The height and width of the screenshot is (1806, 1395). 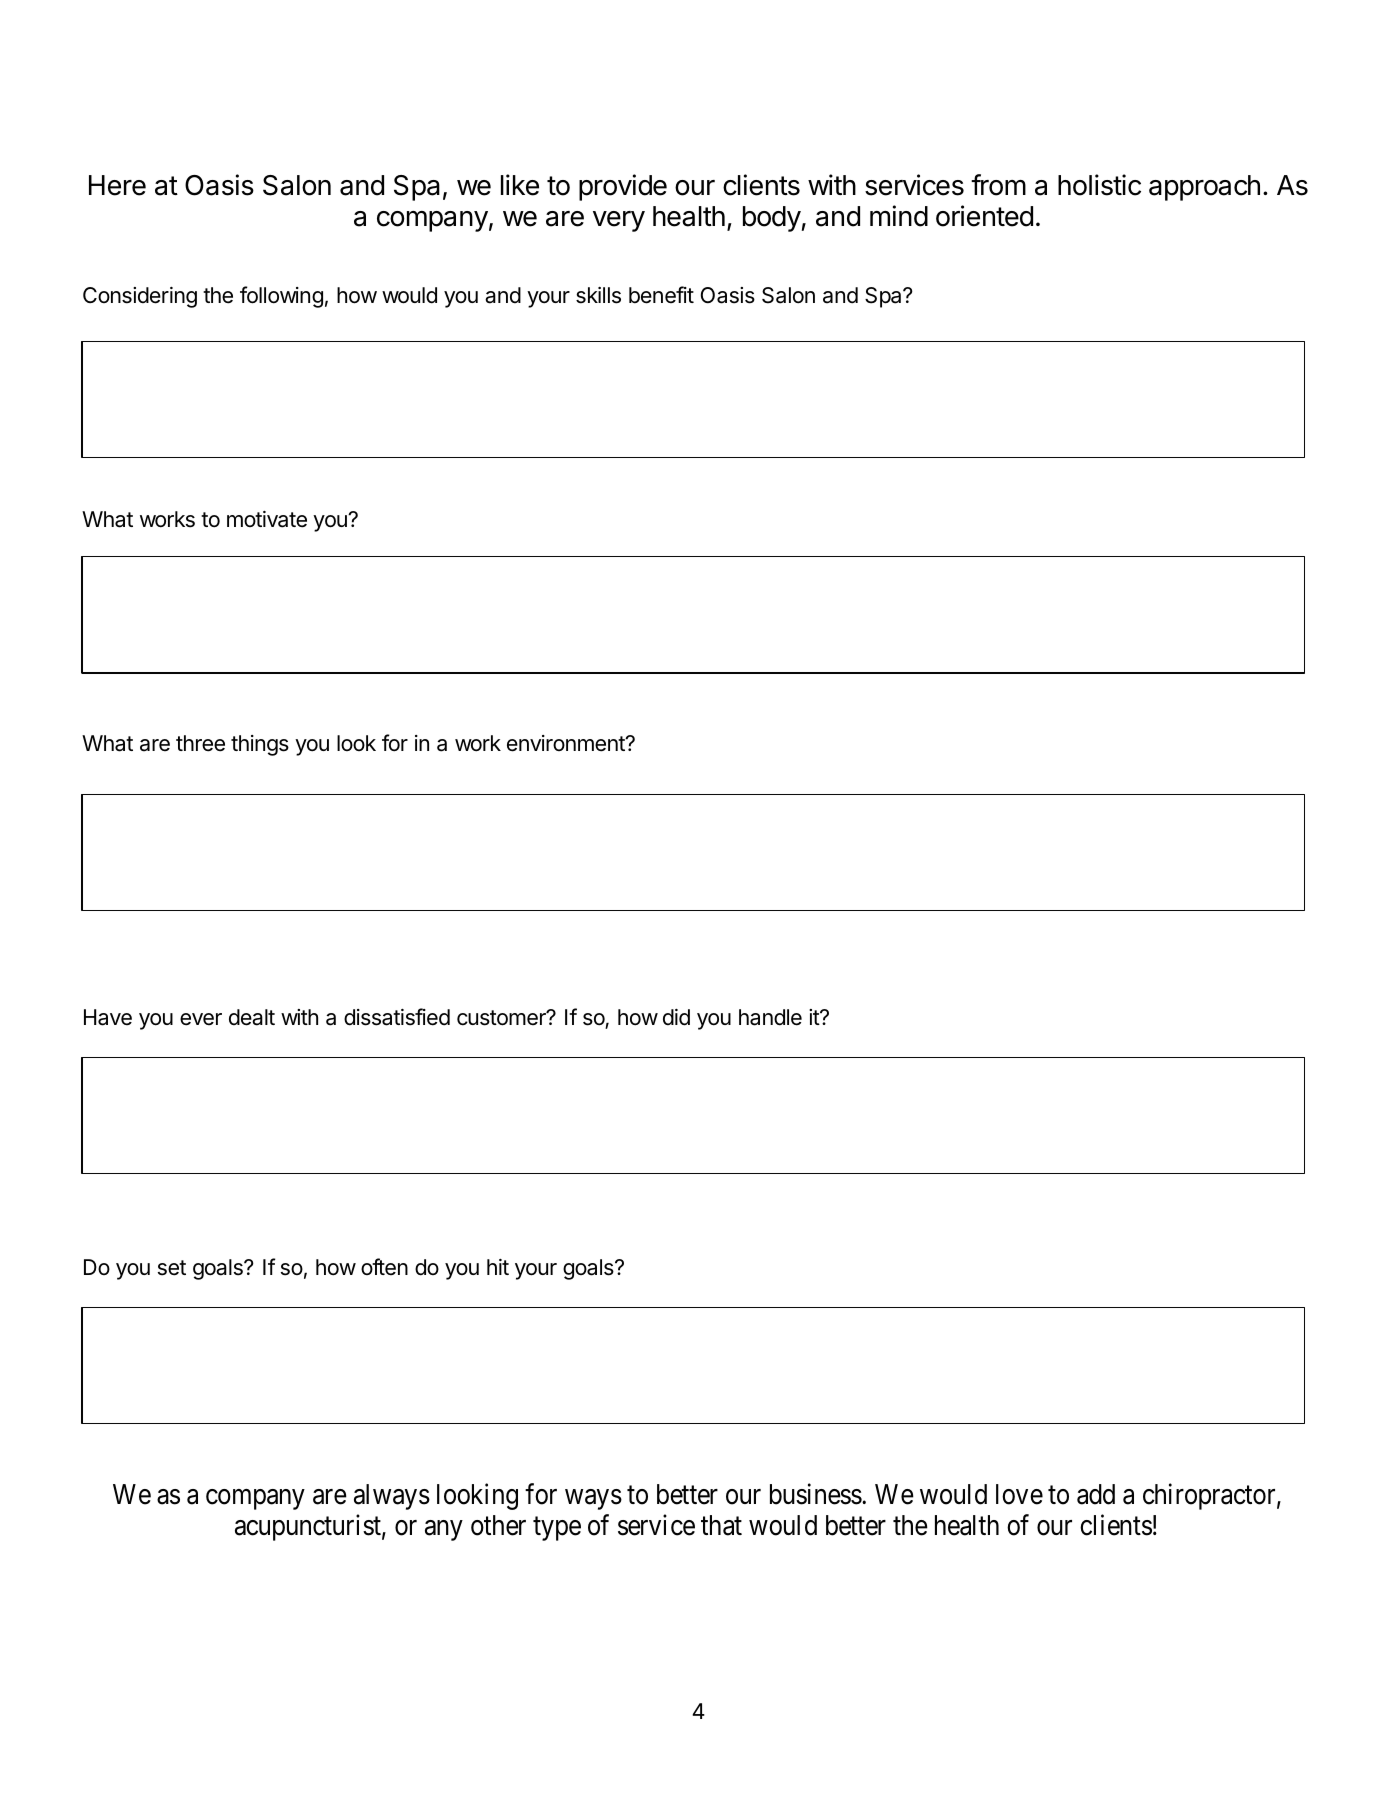 What do you see at coordinates (267, 519) in the screenshot?
I see `motivate` at bounding box center [267, 519].
